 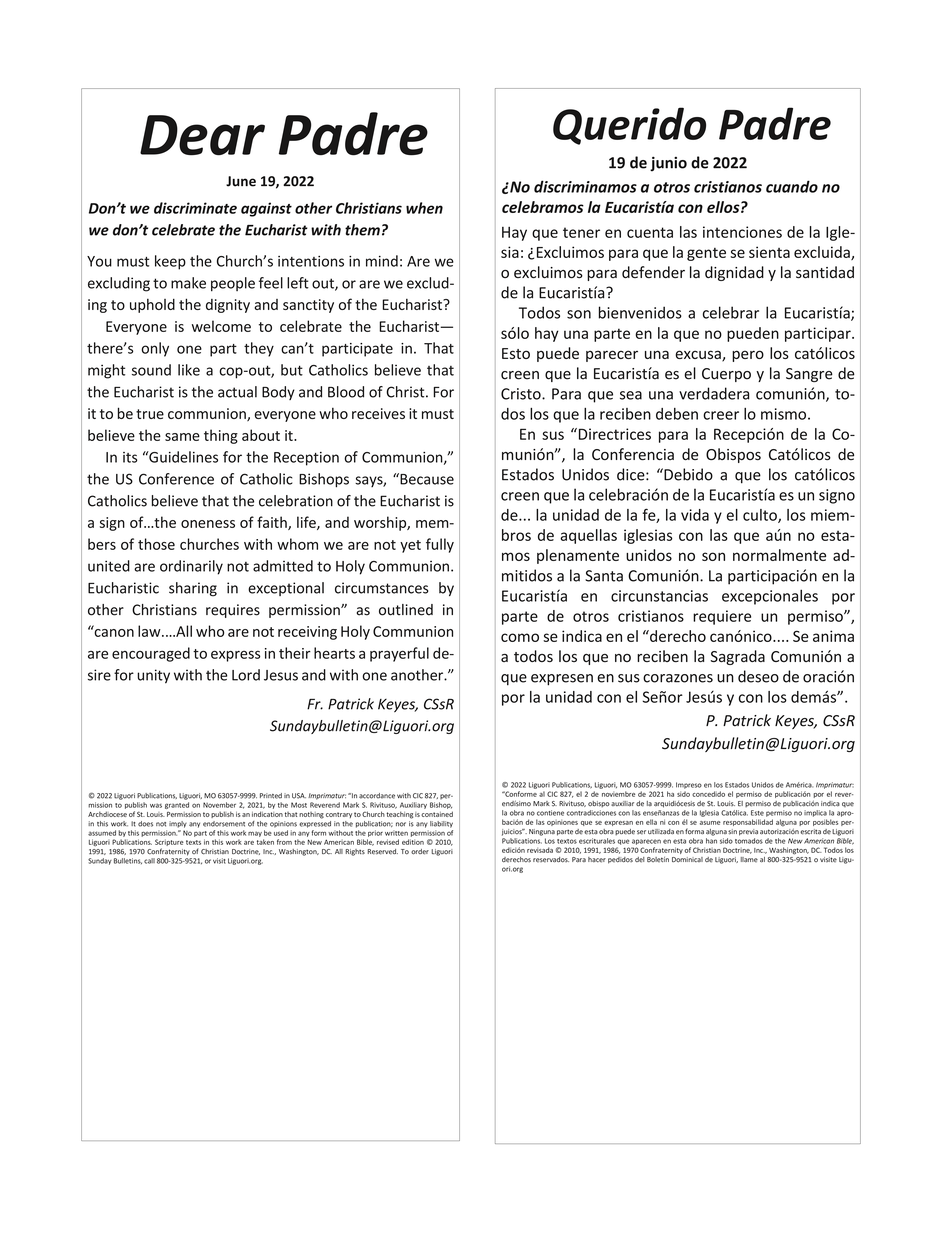 What do you see at coordinates (737, 657) in the screenshot?
I see `Sagrada` at bounding box center [737, 657].
